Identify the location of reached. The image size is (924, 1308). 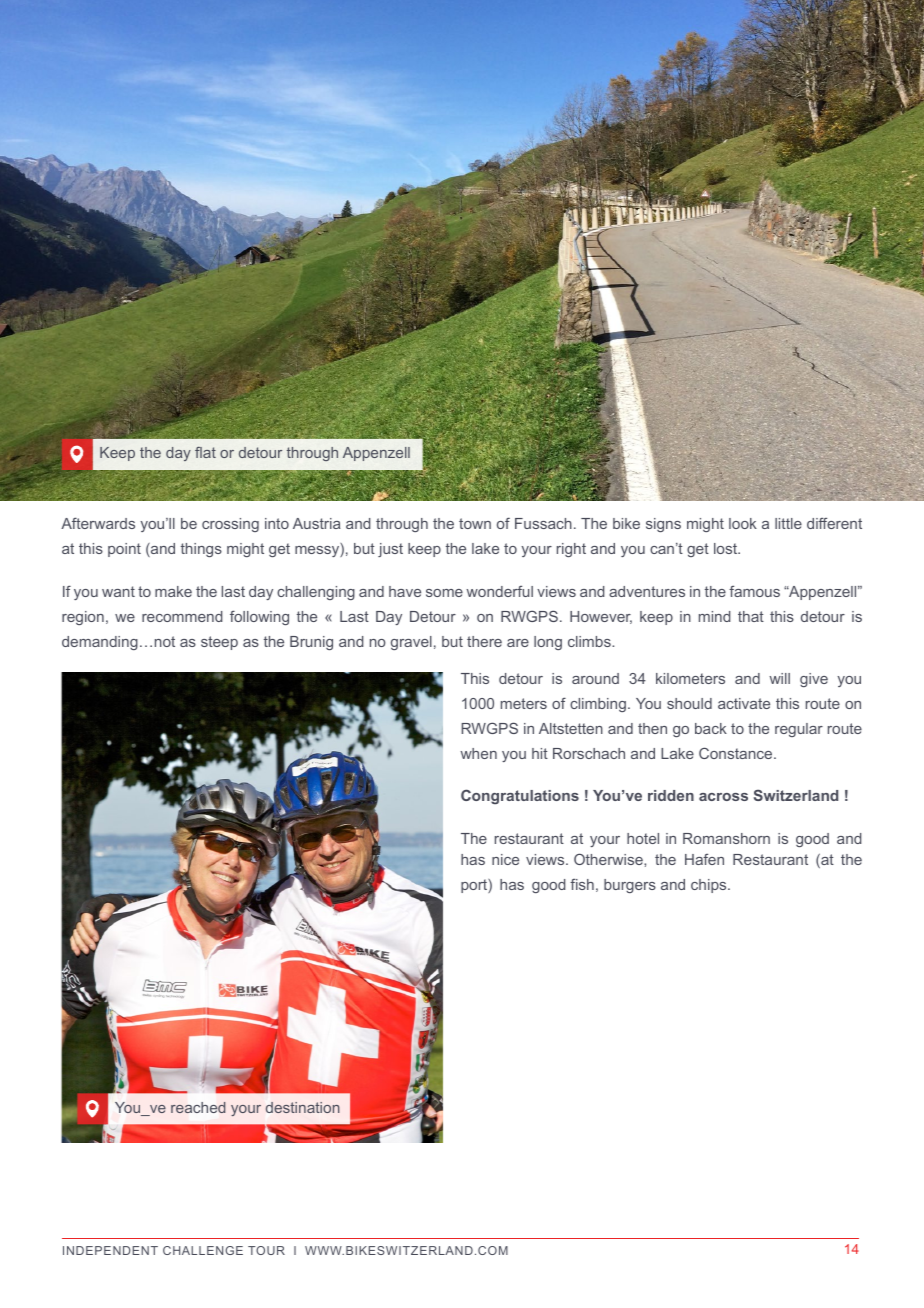
(198, 1107).
